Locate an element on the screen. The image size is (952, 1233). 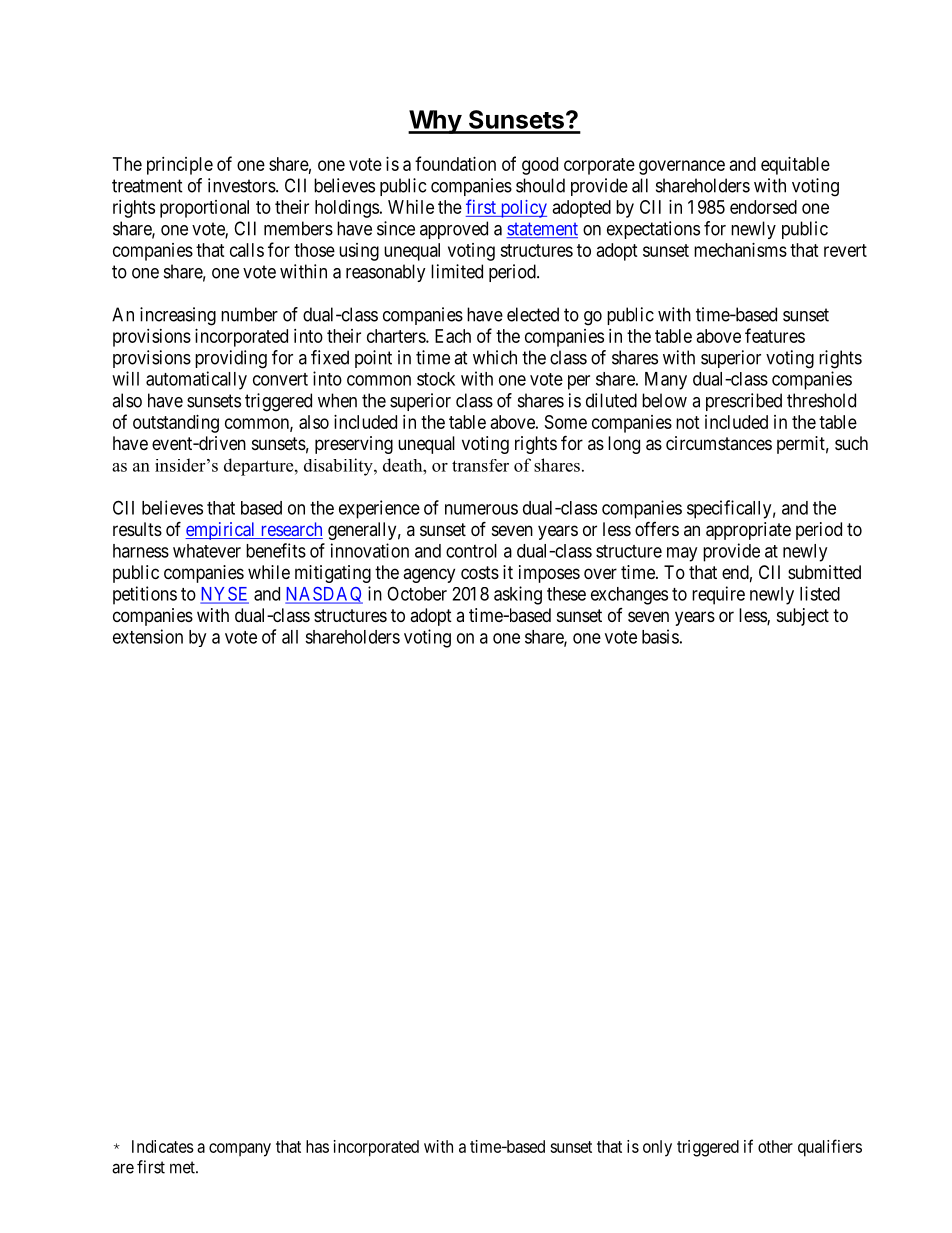
subject is located at coordinates (803, 617).
